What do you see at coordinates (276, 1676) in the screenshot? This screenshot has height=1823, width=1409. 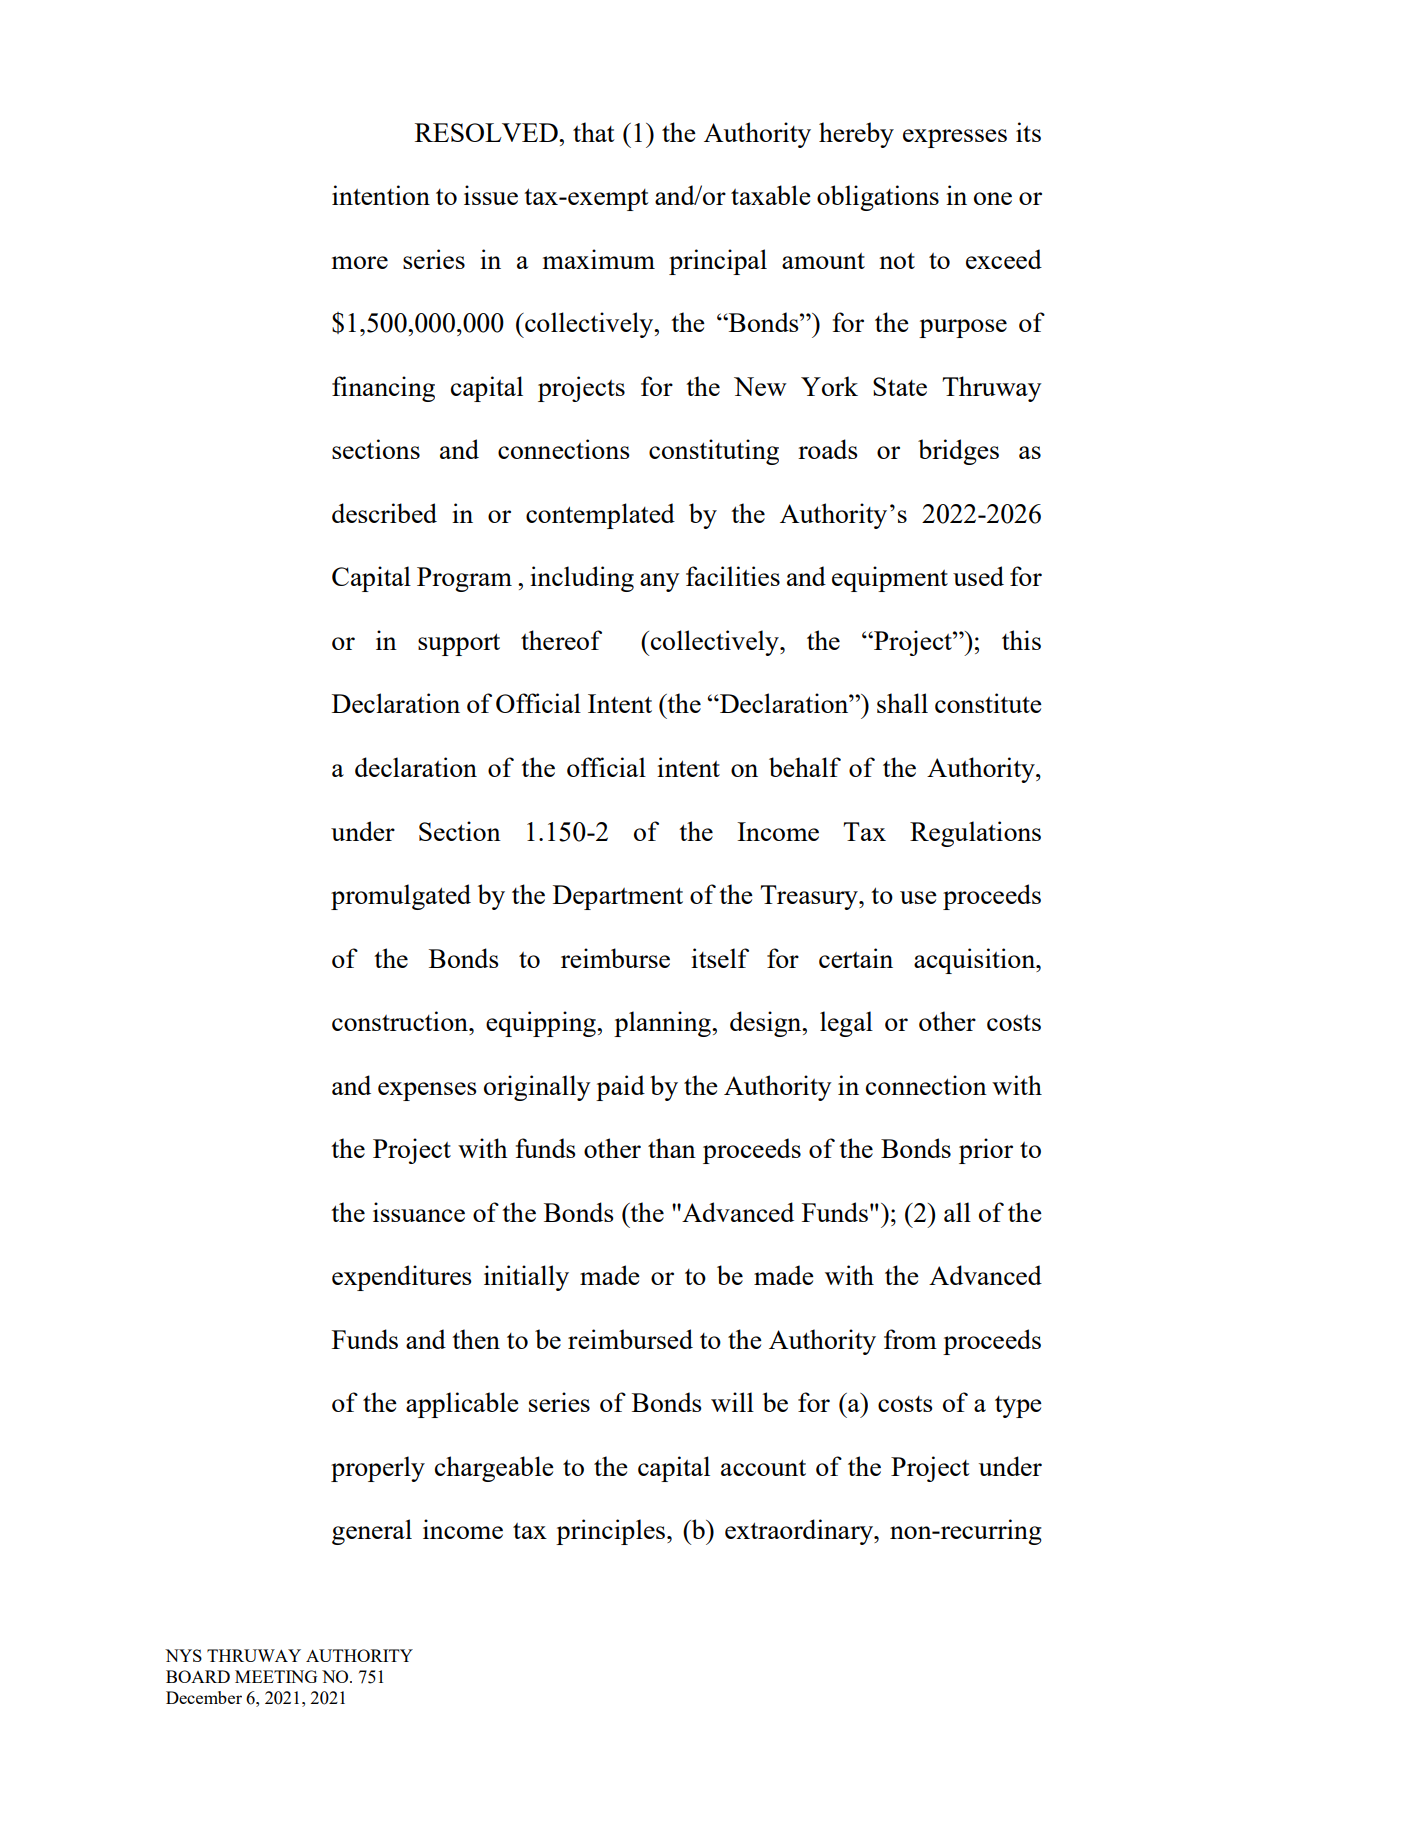 I see `MEETING` at bounding box center [276, 1676].
